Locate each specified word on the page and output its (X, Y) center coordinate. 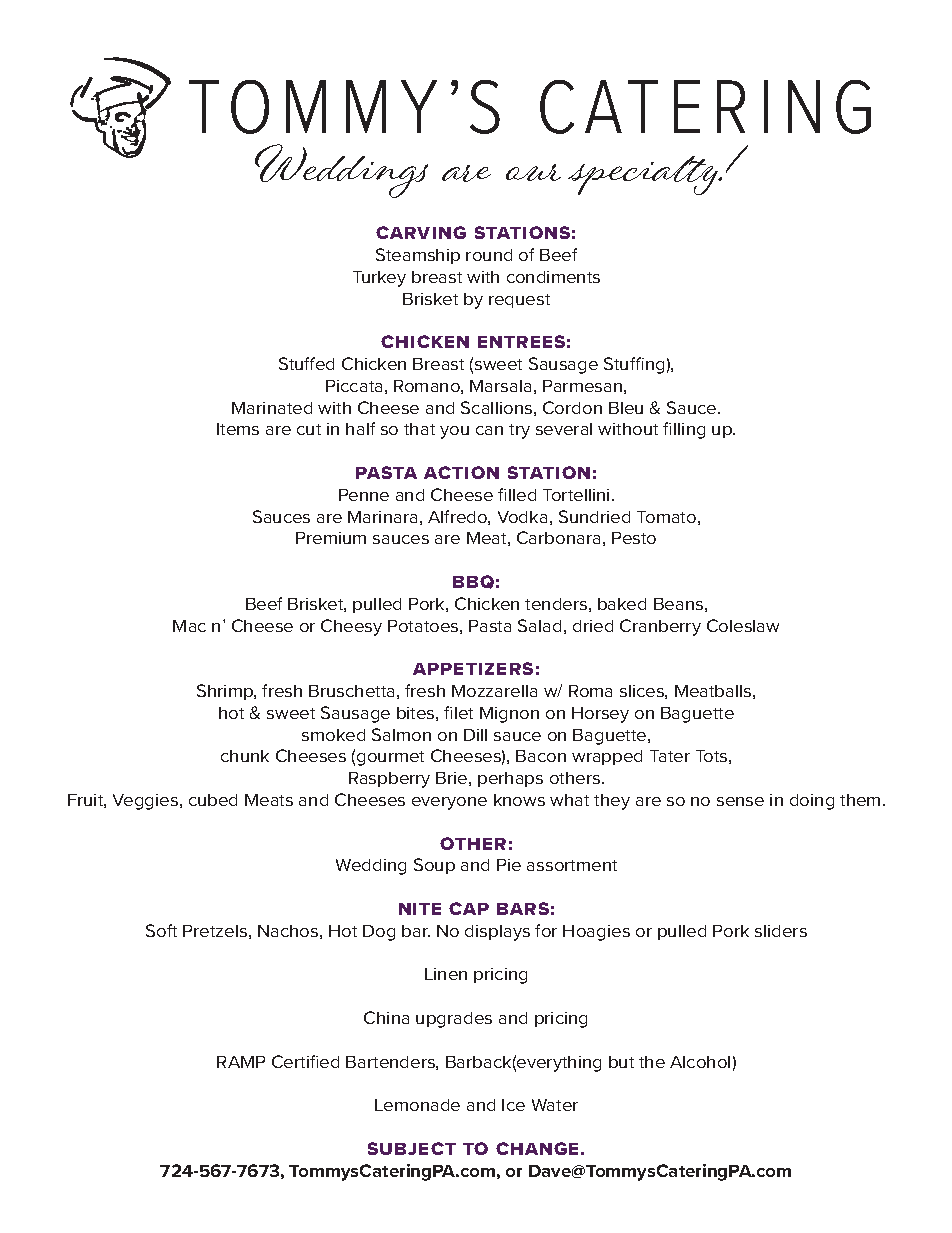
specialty (644, 175)
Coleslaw (743, 625)
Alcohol (700, 1062)
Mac (189, 626)
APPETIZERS (473, 668)
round (489, 255)
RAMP (241, 1062)
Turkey (379, 279)
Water (555, 1105)
